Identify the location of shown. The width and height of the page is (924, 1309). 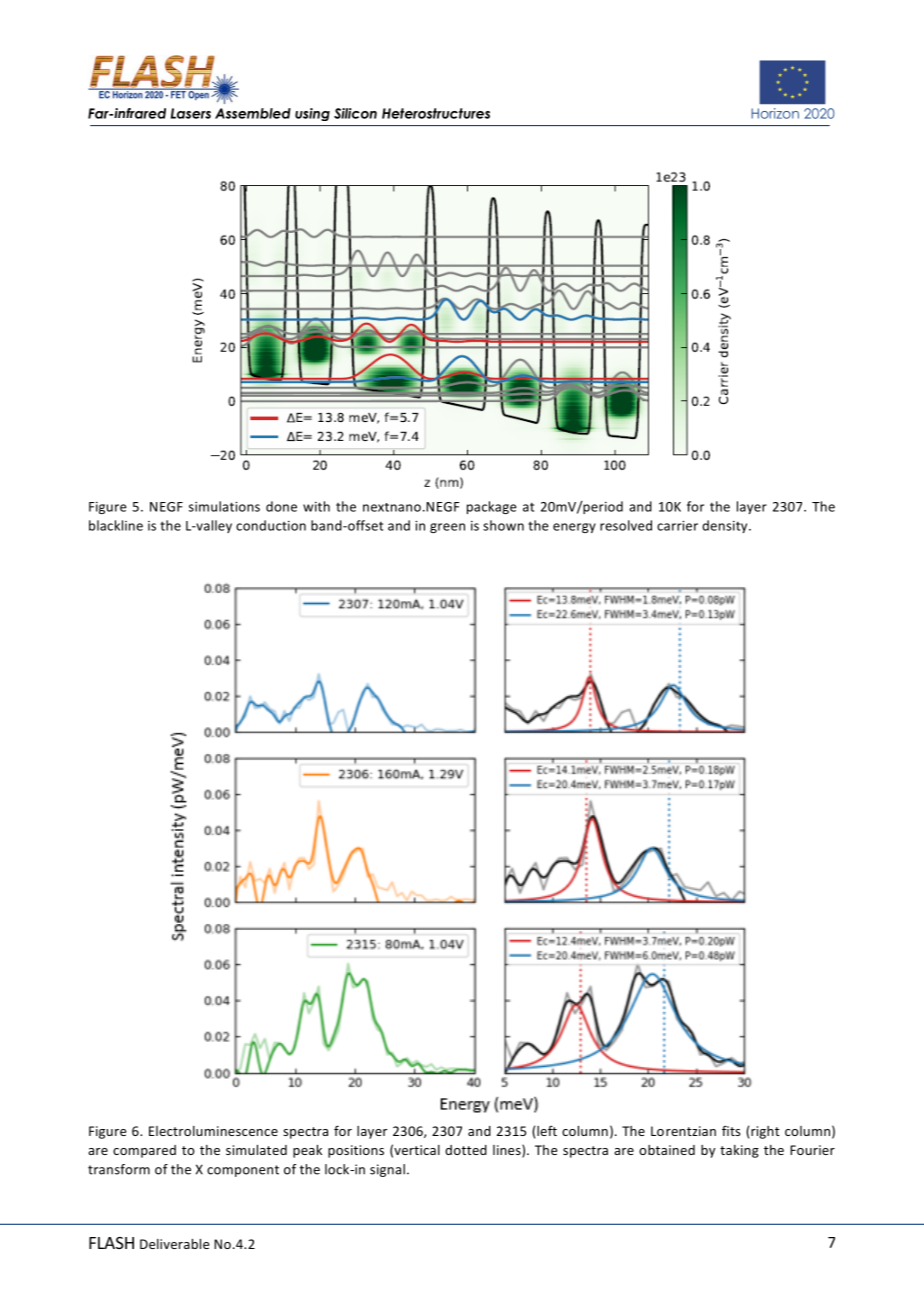
(503, 525).
